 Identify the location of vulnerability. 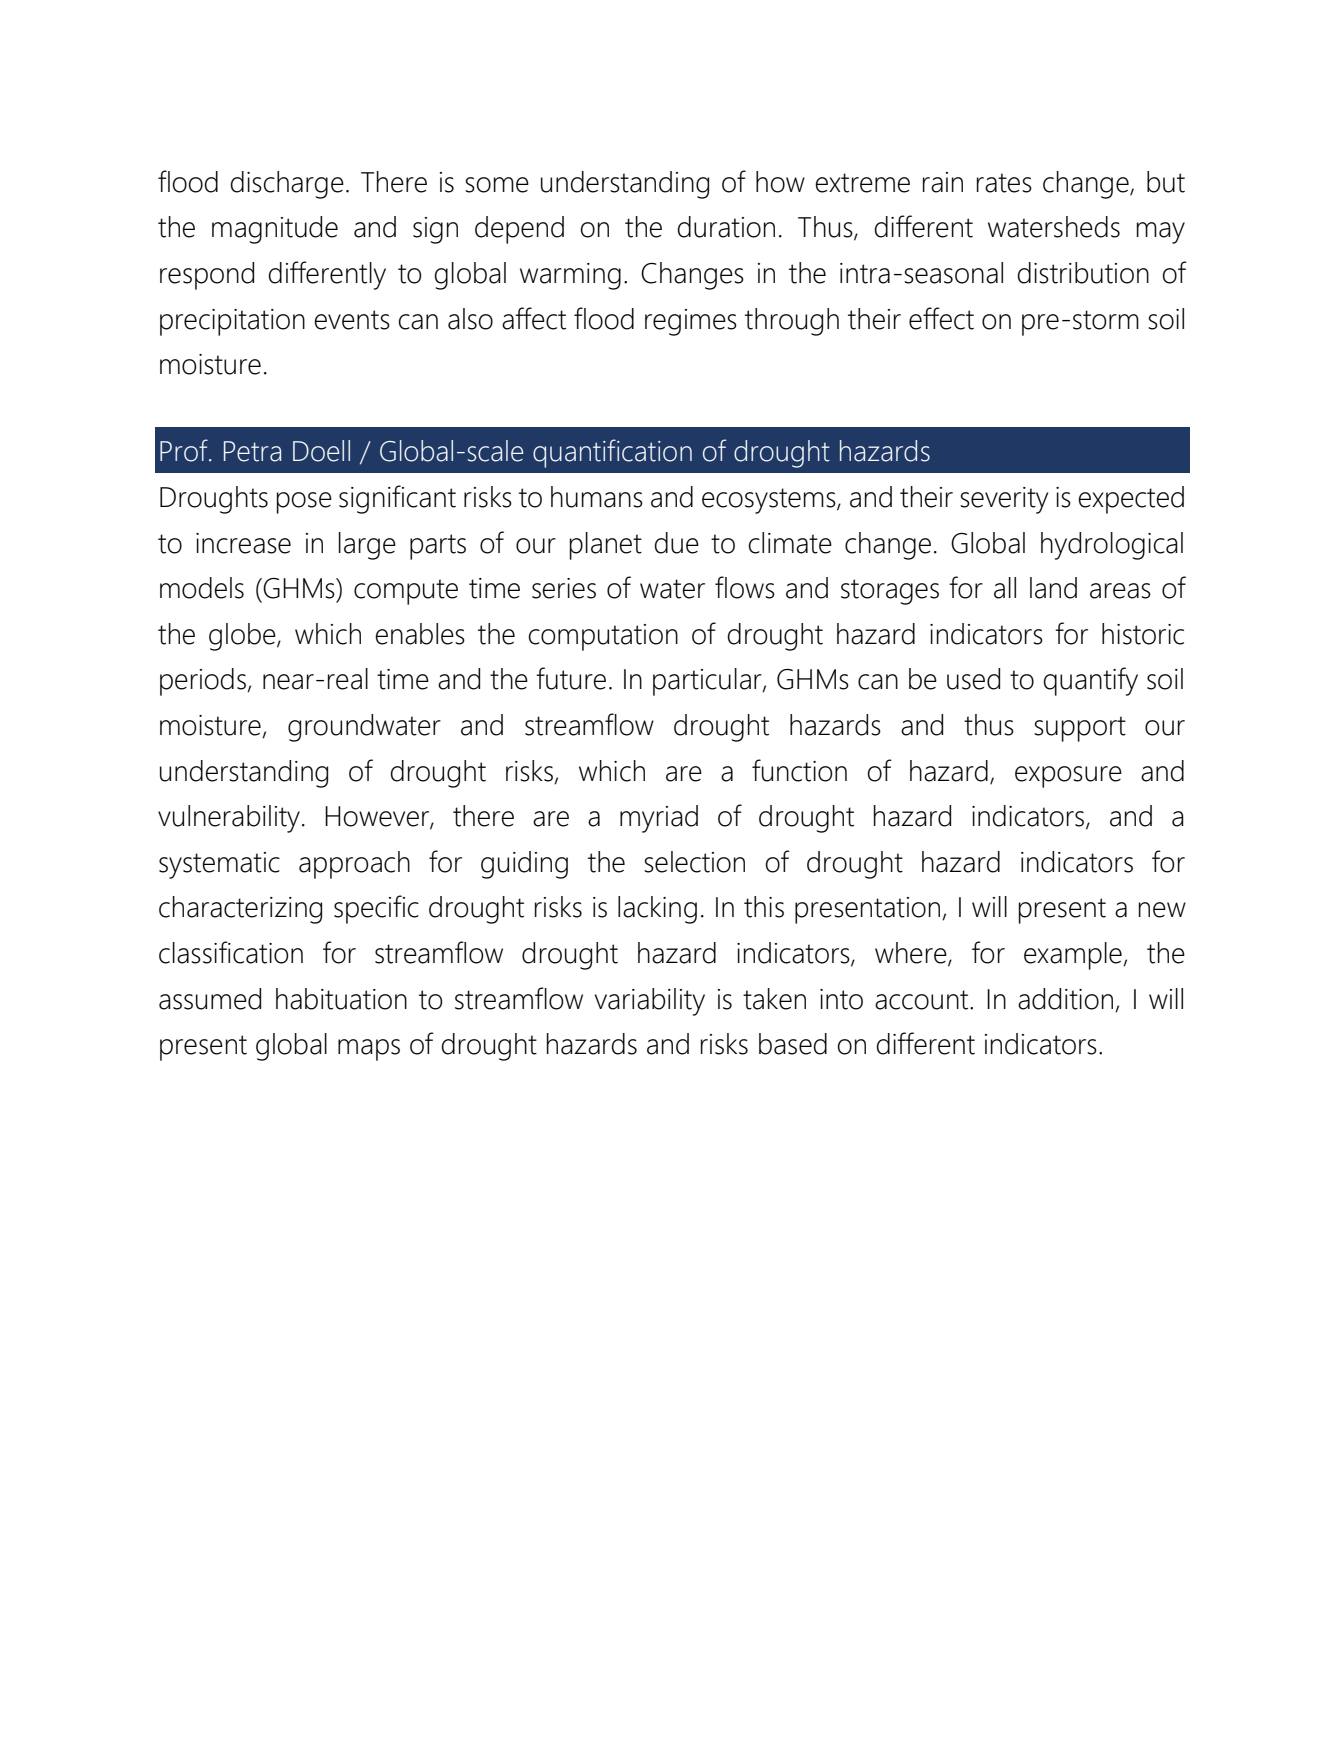
(230, 819).
